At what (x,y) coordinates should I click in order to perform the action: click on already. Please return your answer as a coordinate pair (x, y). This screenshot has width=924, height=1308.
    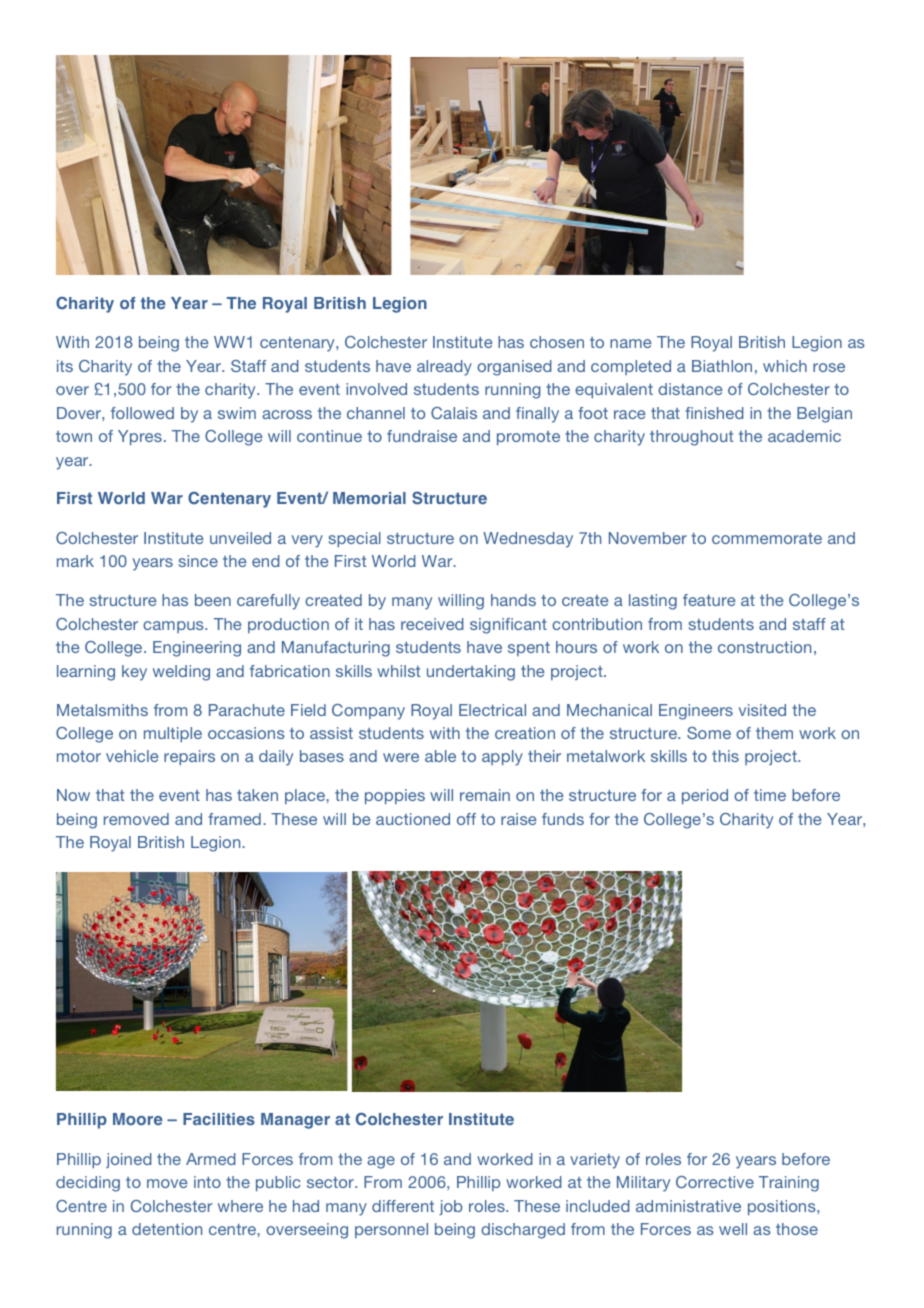
    Looking at the image, I should click on (444, 368).
